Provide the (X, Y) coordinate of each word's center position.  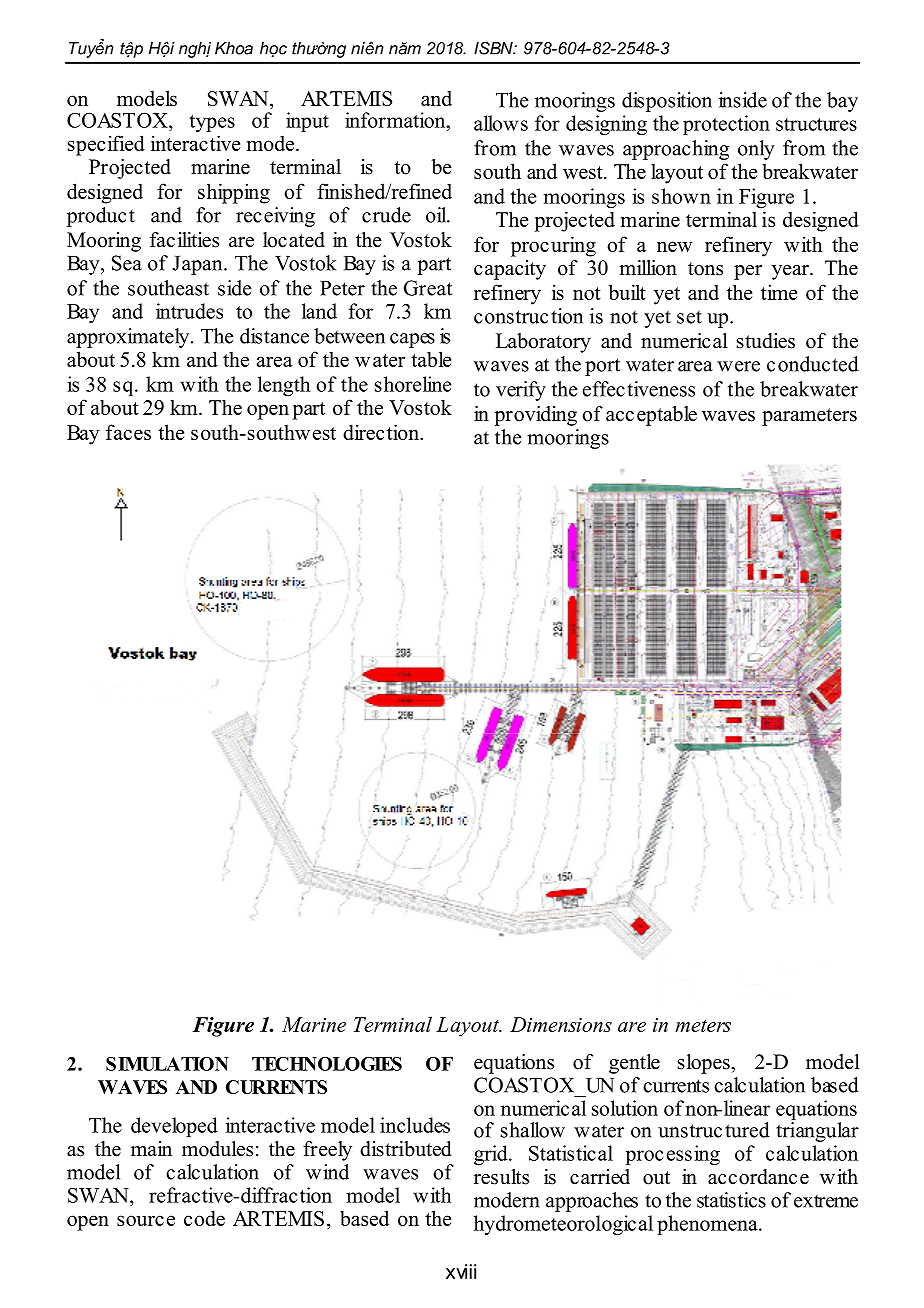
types (212, 123)
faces (128, 432)
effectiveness (639, 389)
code (204, 1218)
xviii (461, 1271)
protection (726, 125)
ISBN (494, 48)
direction (382, 432)
